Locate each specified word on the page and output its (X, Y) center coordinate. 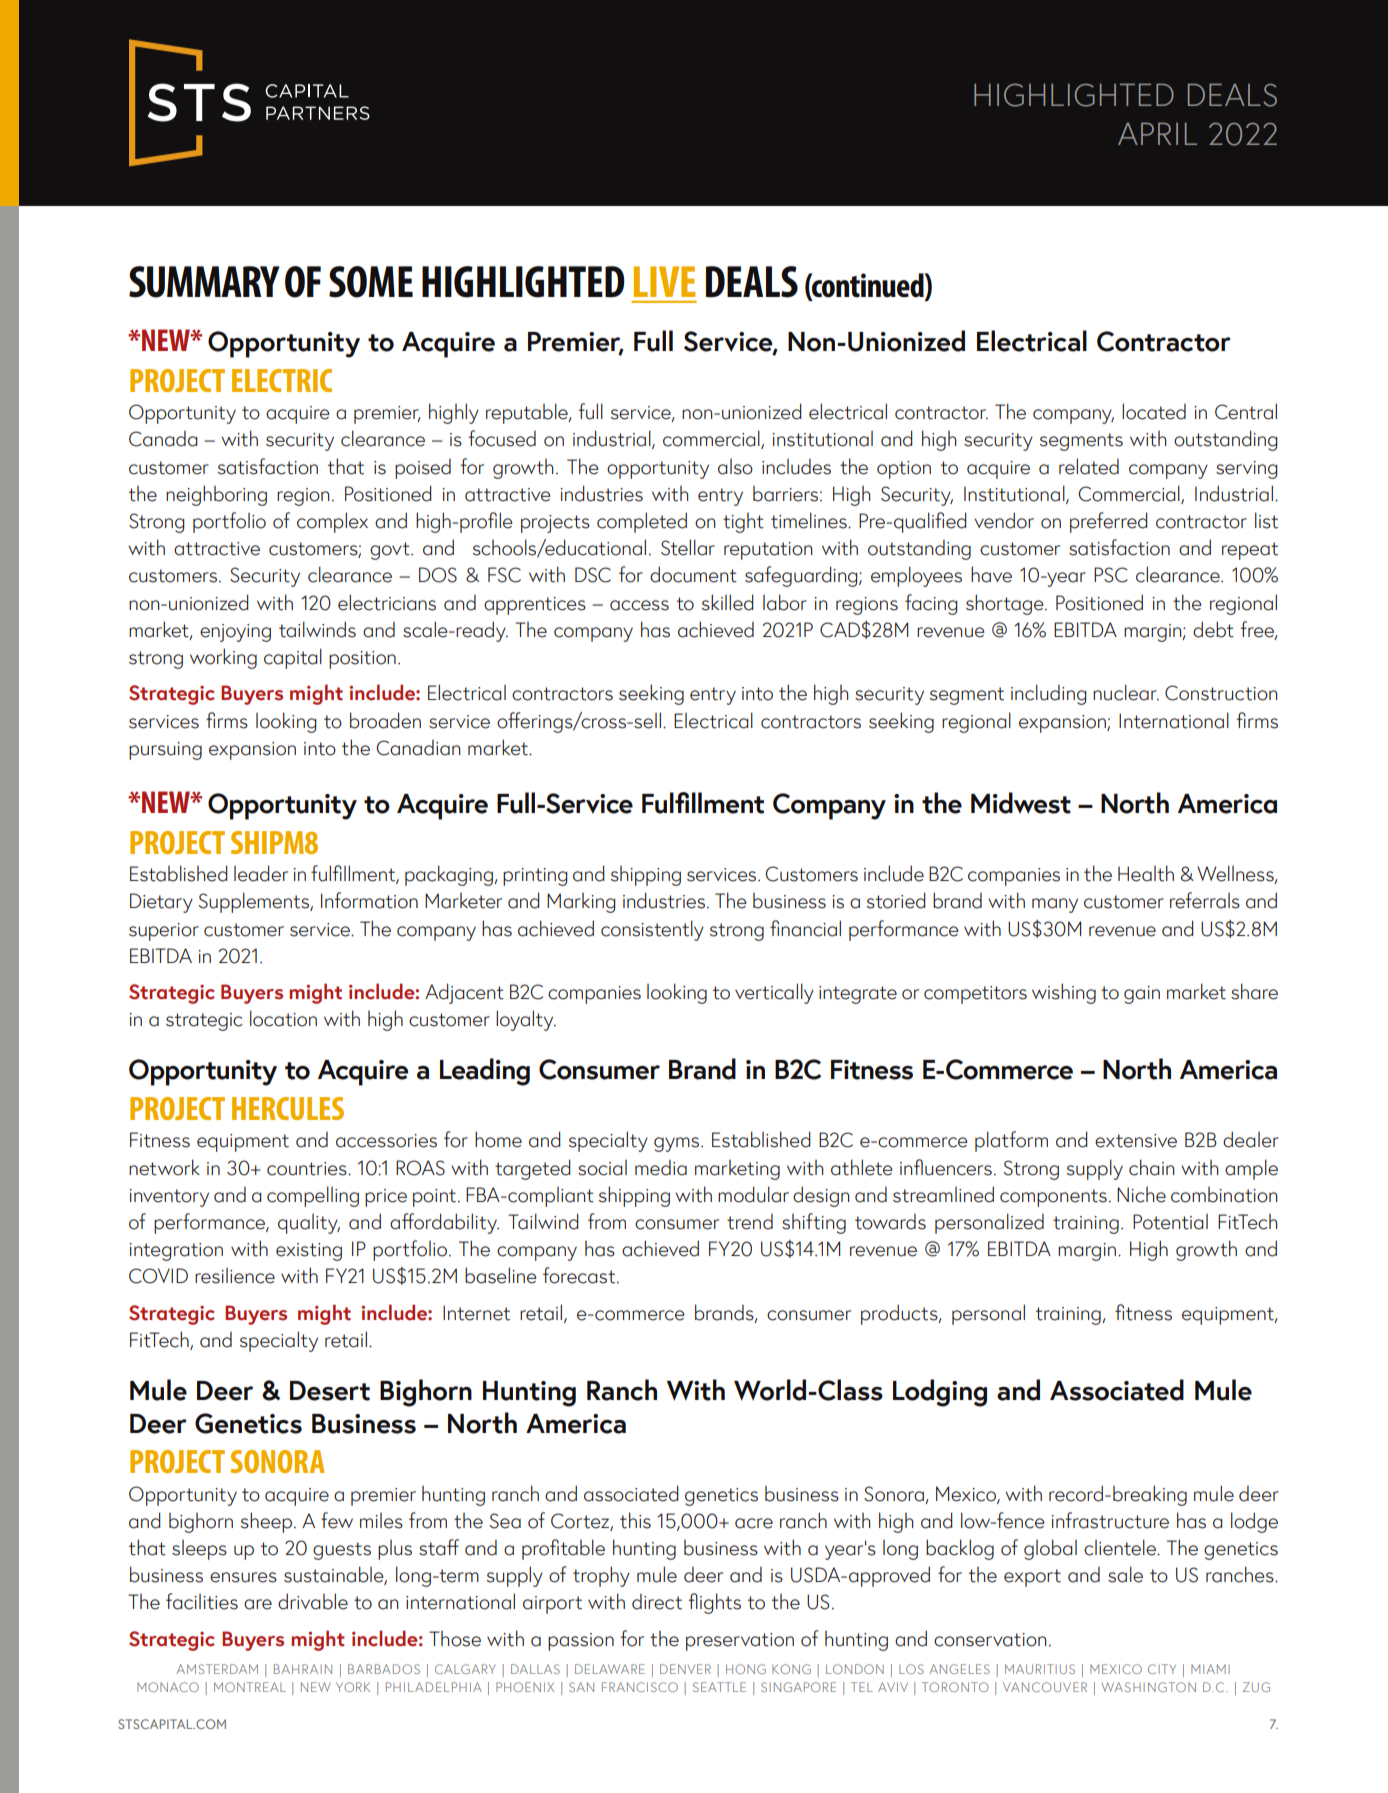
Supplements (255, 902)
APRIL (1157, 133)
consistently (652, 930)
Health (1146, 873)
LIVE (664, 281)
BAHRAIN (303, 1669)
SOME (371, 282)
